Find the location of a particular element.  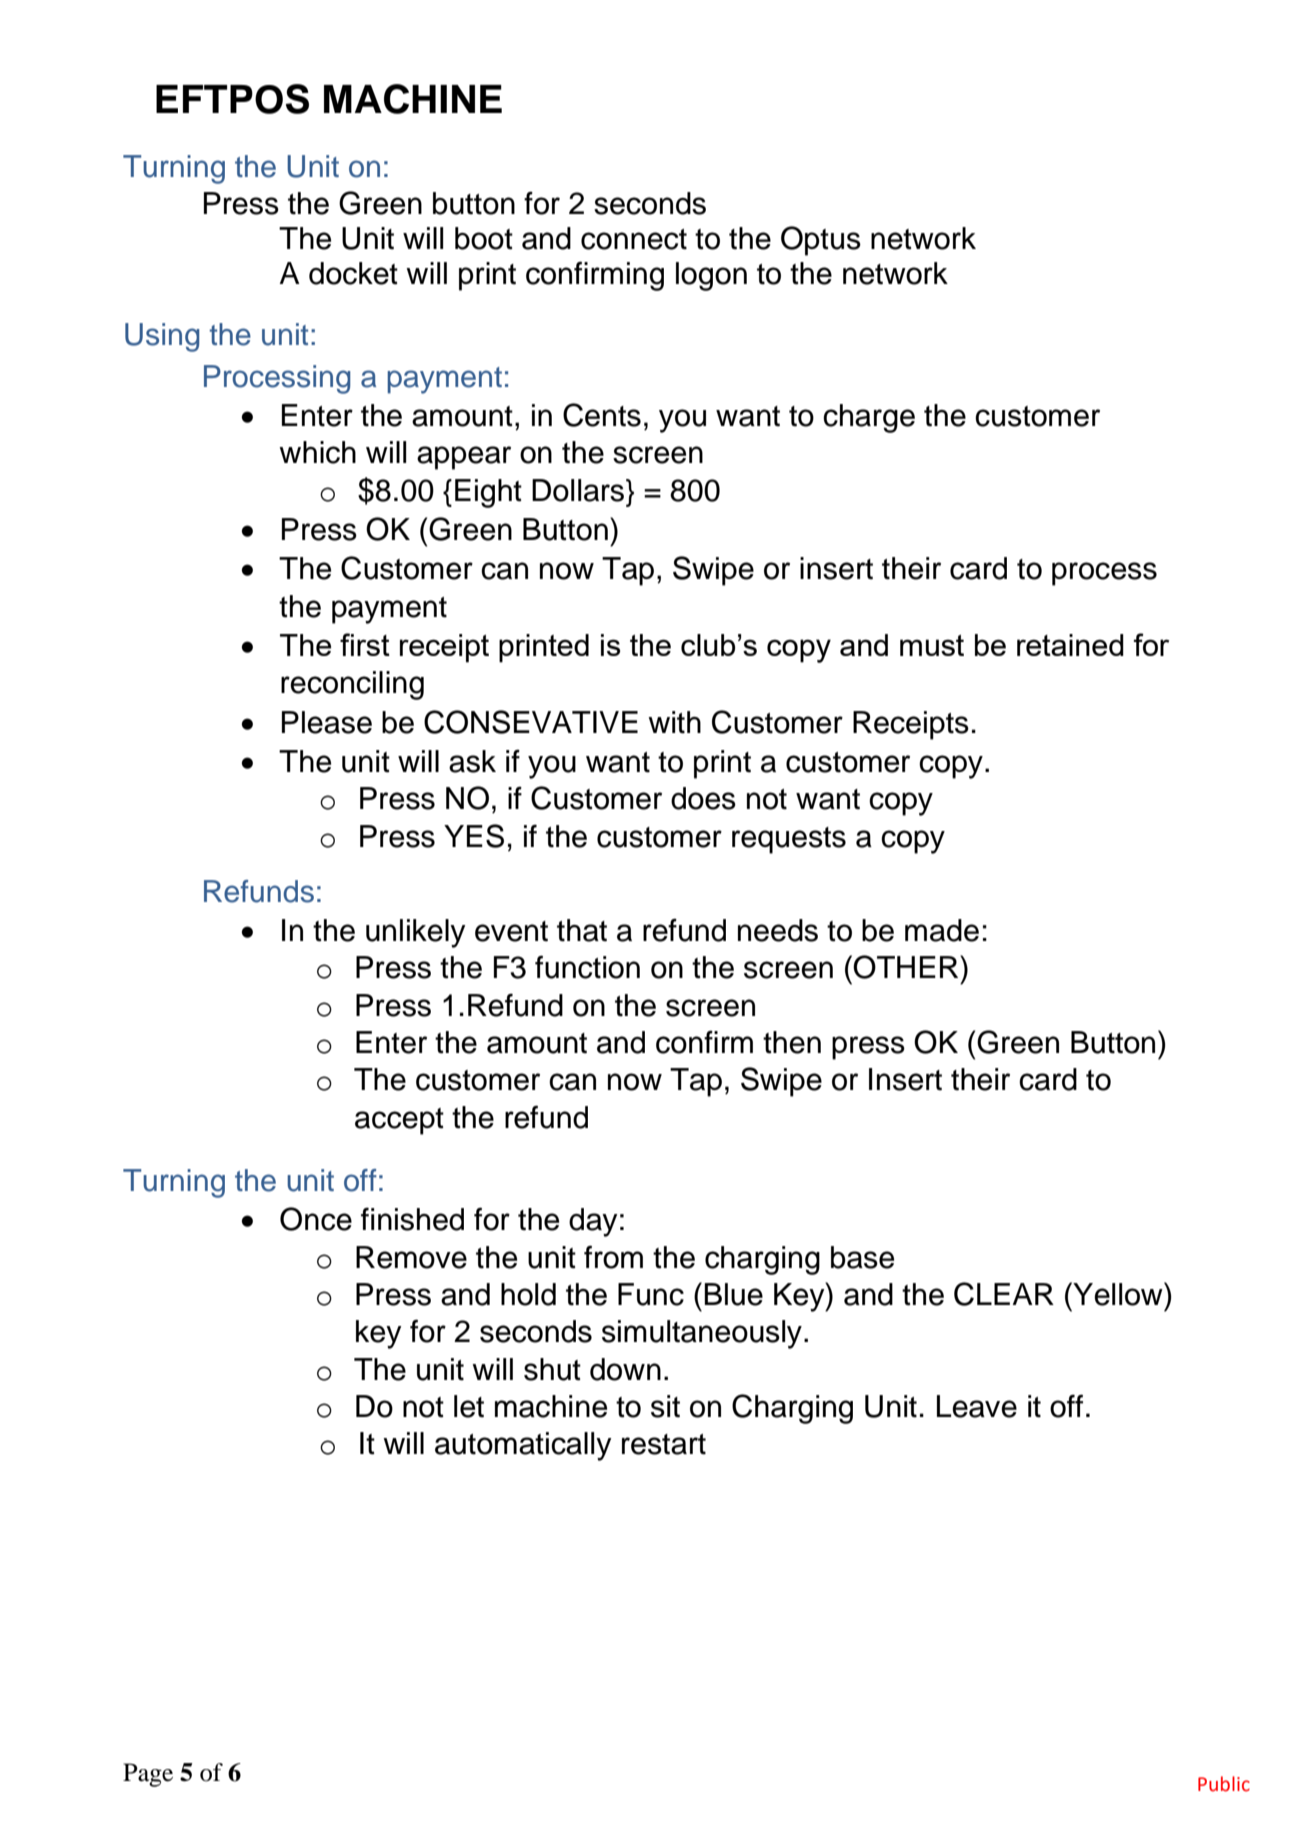

Page is located at coordinates (148, 1775).
